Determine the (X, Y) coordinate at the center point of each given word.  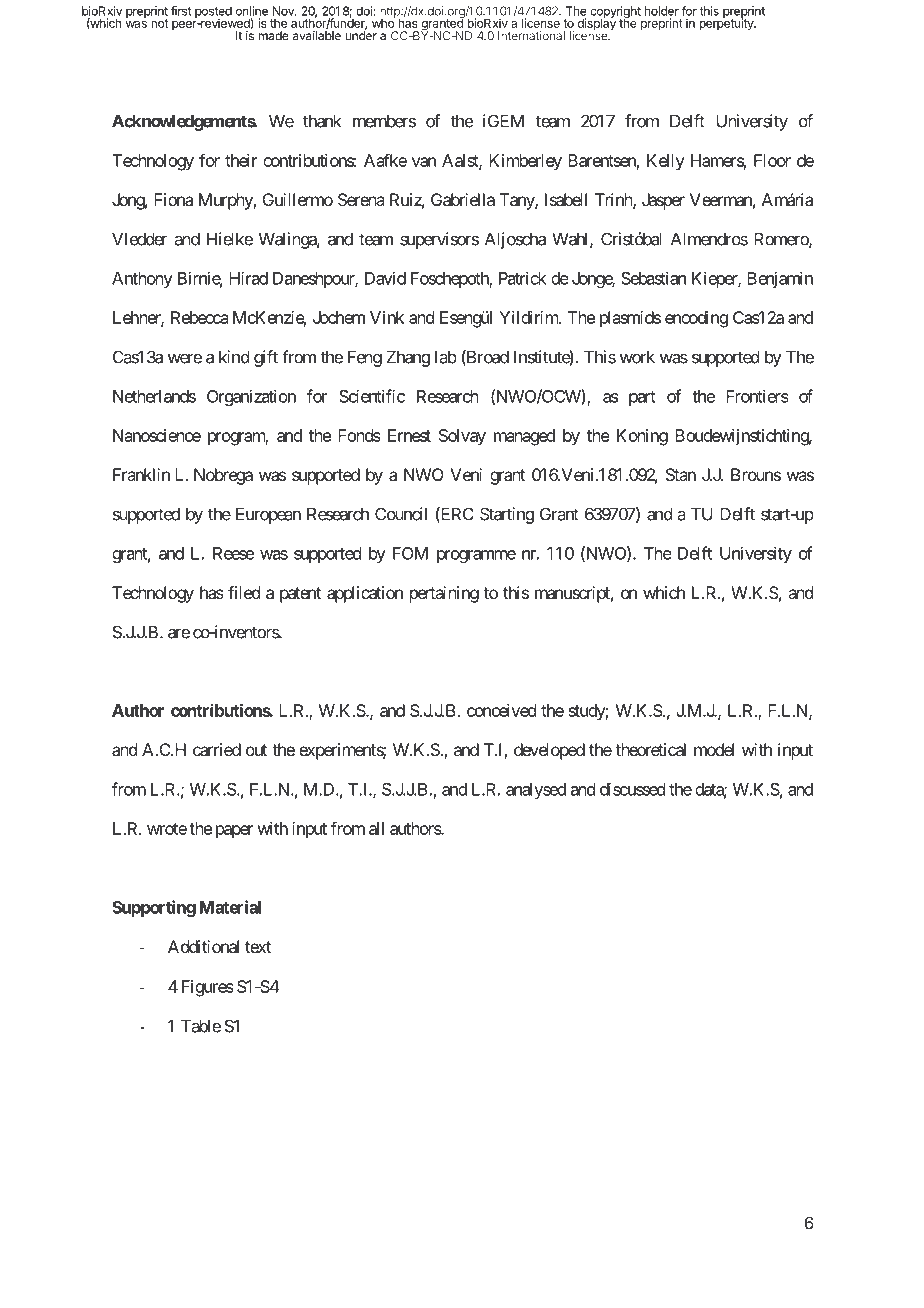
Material (230, 907)
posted (213, 13)
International (531, 36)
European (268, 515)
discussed (632, 789)
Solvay (462, 437)
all (376, 828)
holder (661, 11)
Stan (681, 474)
